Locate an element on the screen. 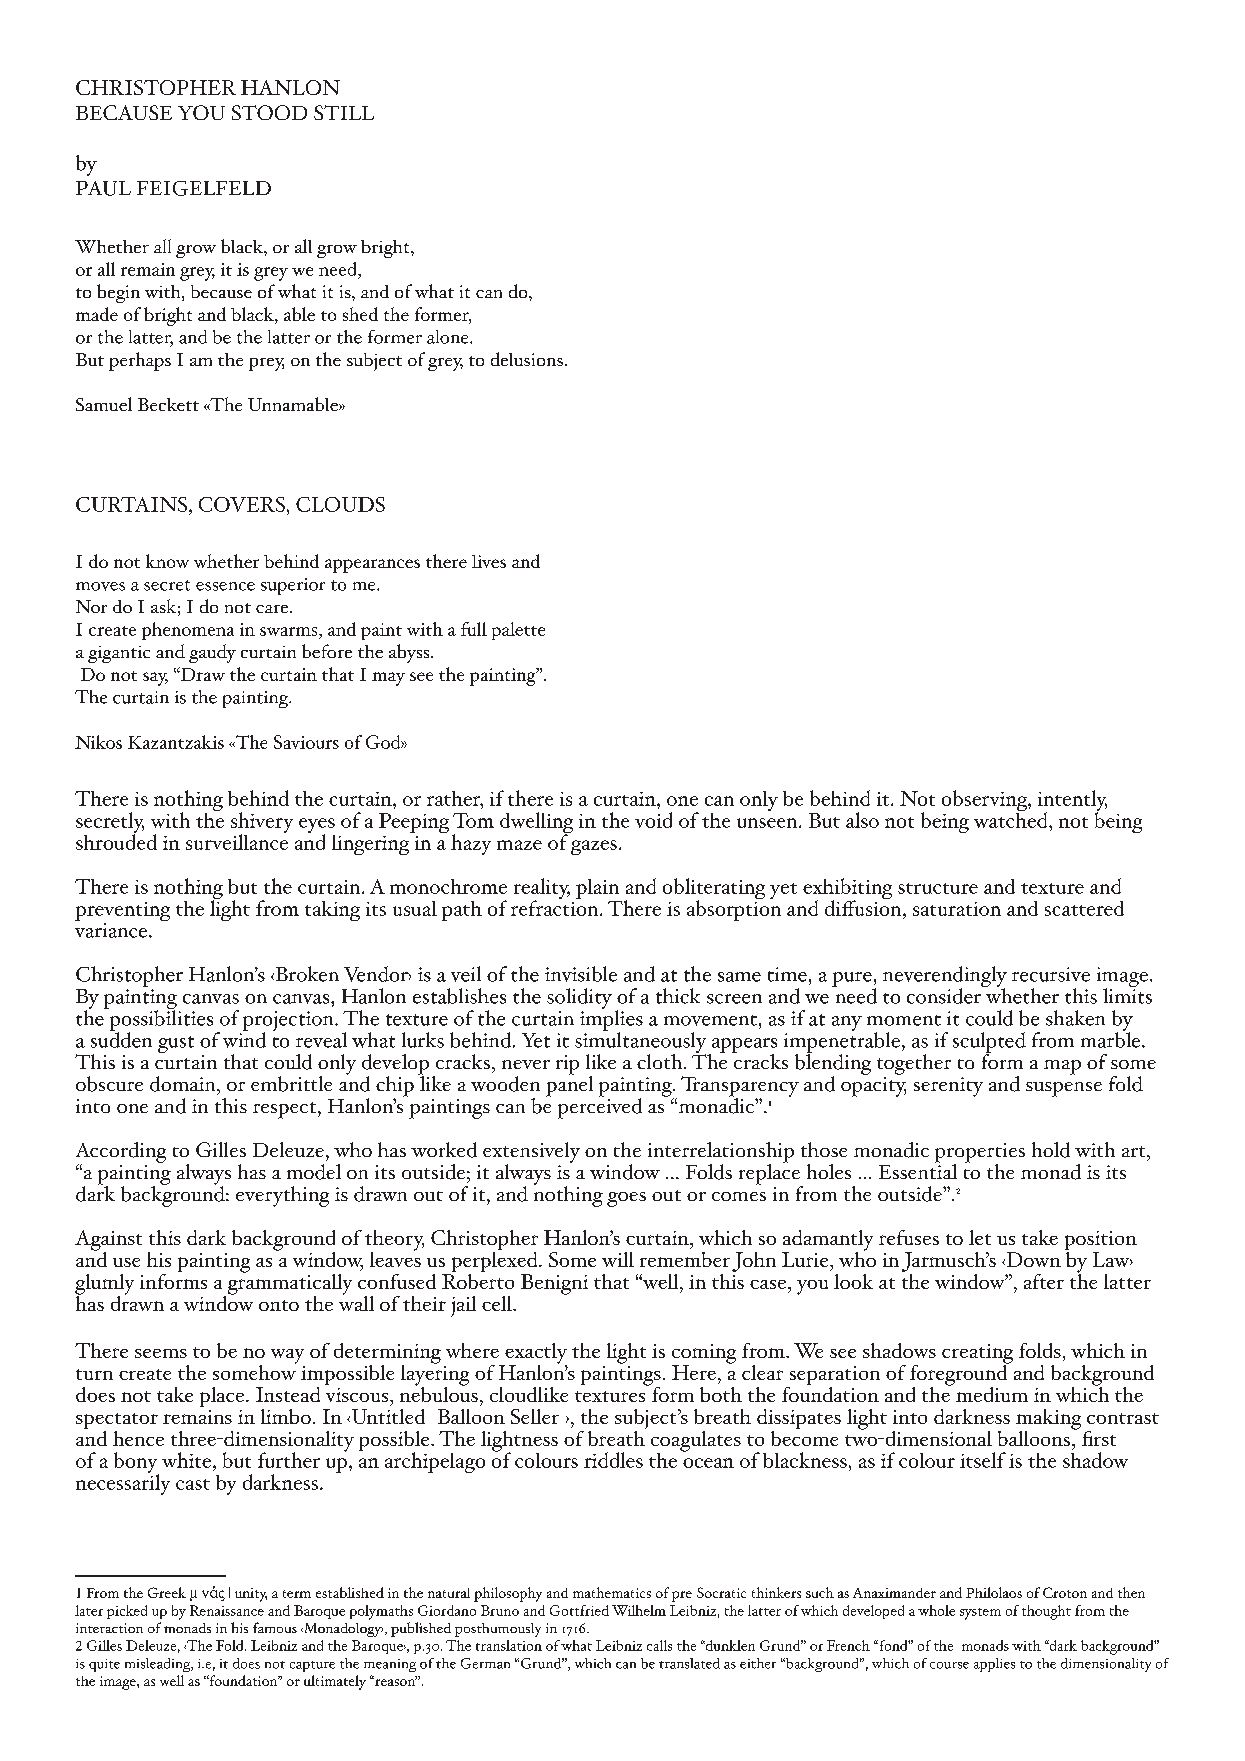 Image resolution: width=1245 pixels, height=1761 pixels. seems is located at coordinates (161, 1353).
